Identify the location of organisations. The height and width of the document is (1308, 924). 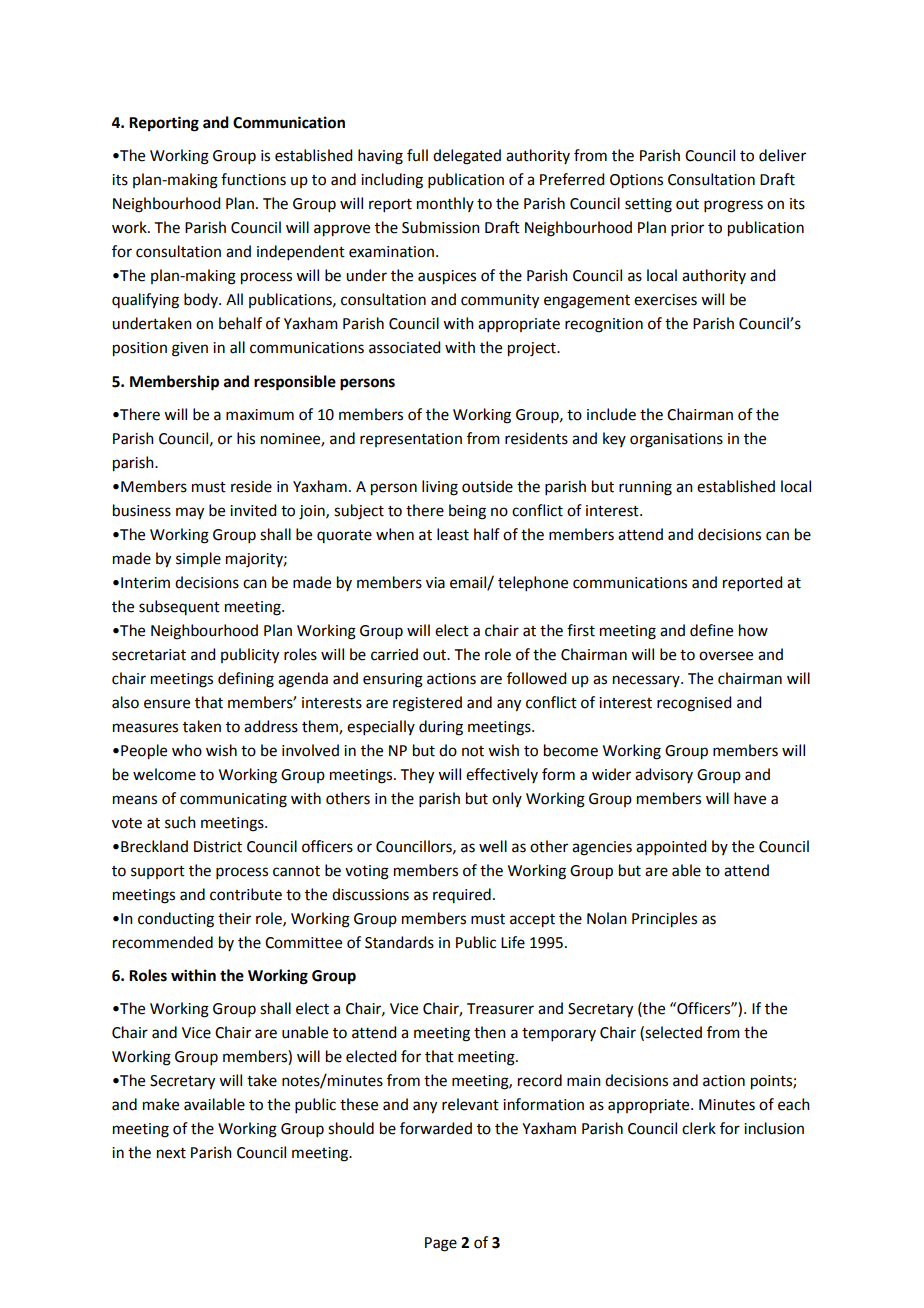
(676, 440).
